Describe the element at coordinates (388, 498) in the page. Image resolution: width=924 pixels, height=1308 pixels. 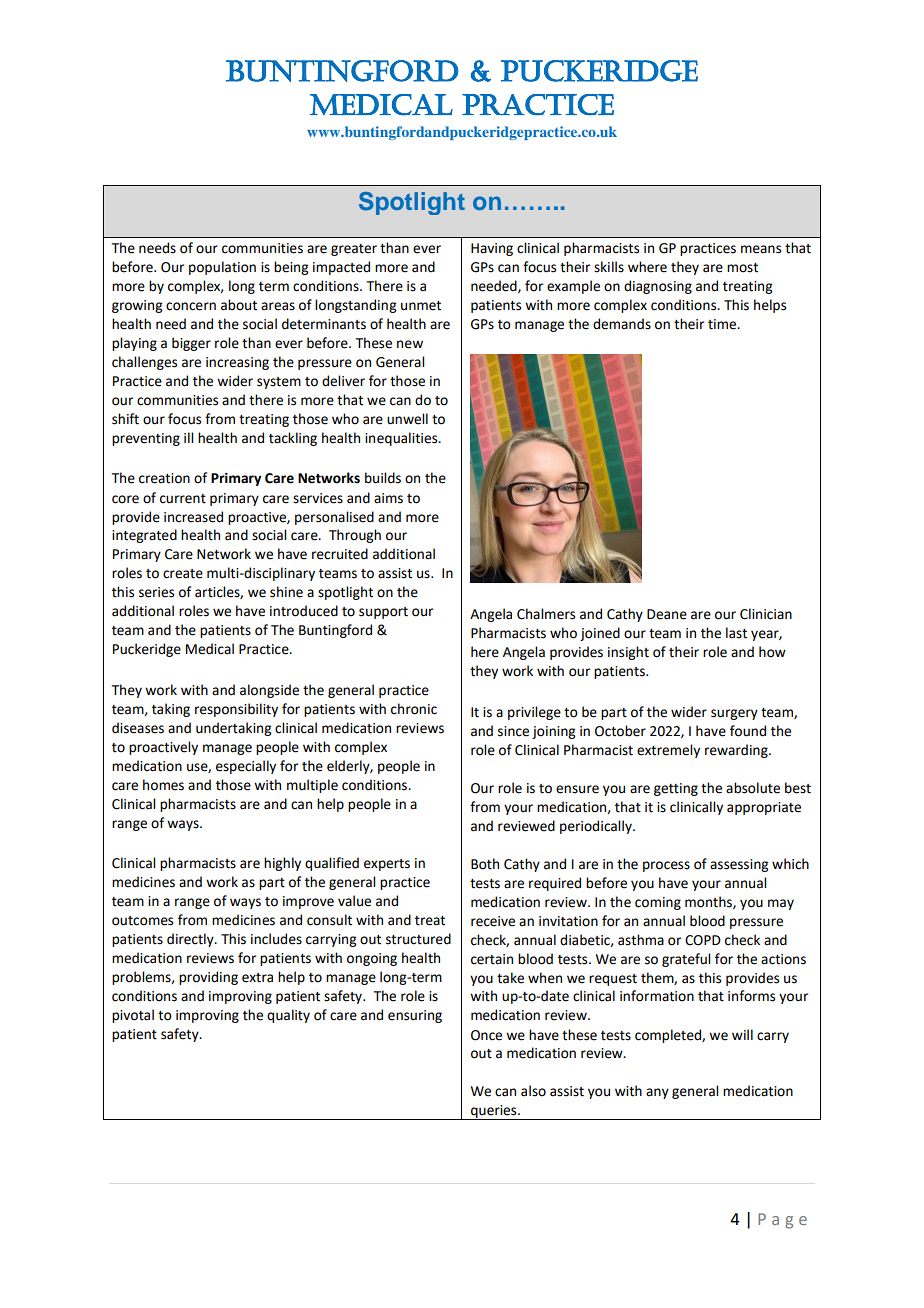
I see `aims` at that location.
